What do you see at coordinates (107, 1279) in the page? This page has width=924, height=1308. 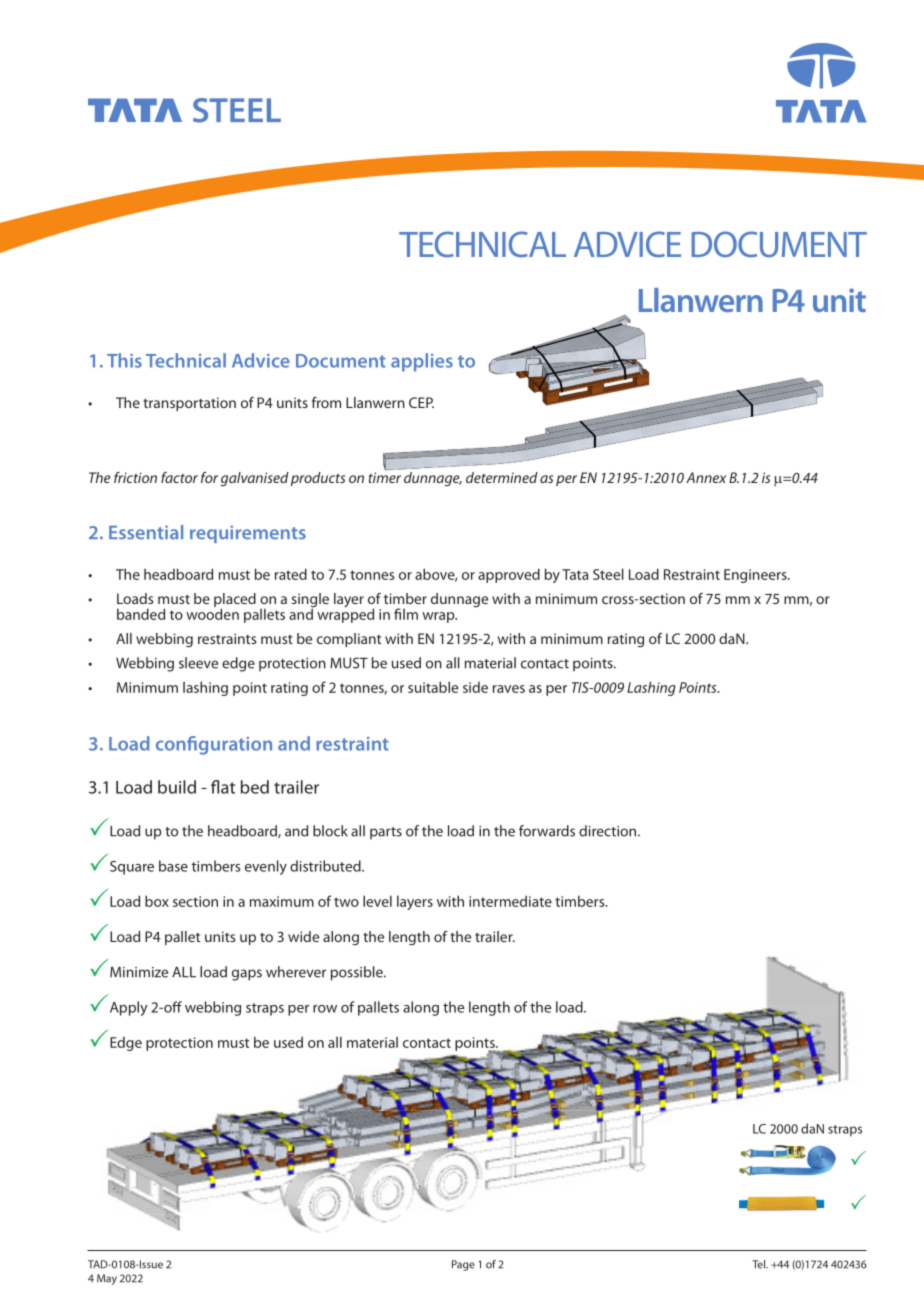 I see `May` at bounding box center [107, 1279].
